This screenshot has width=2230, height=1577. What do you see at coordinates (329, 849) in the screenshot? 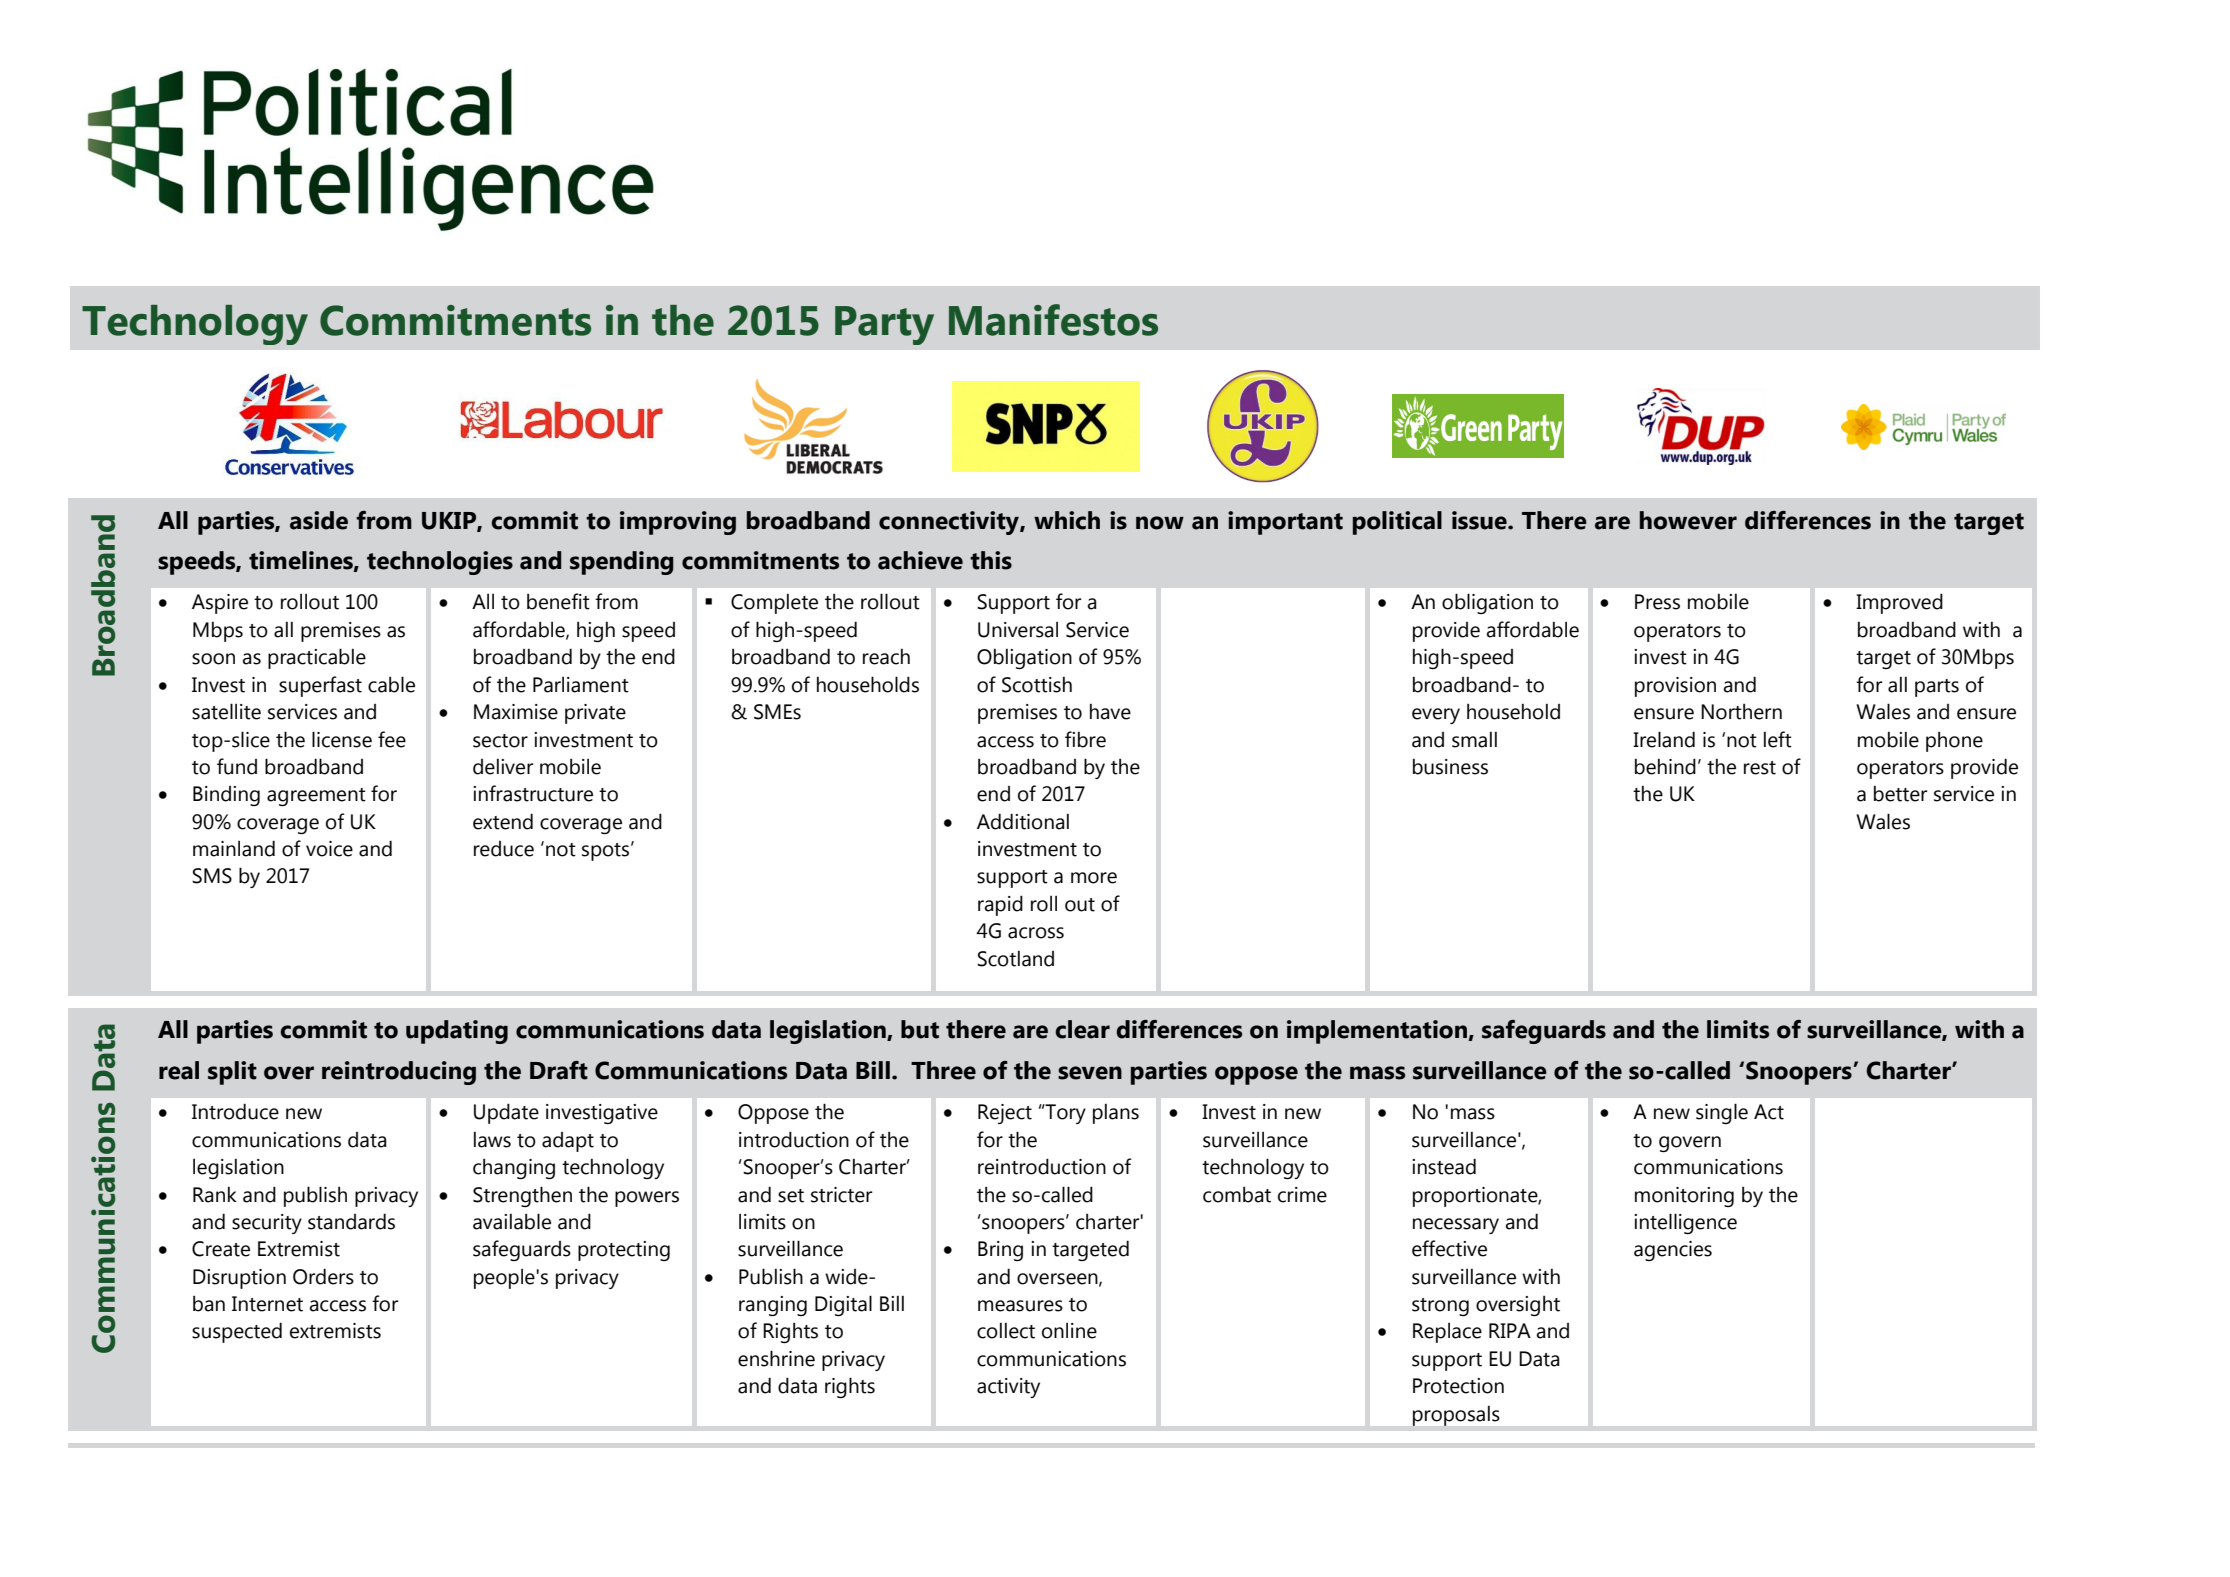
I see `voice` at bounding box center [329, 849].
